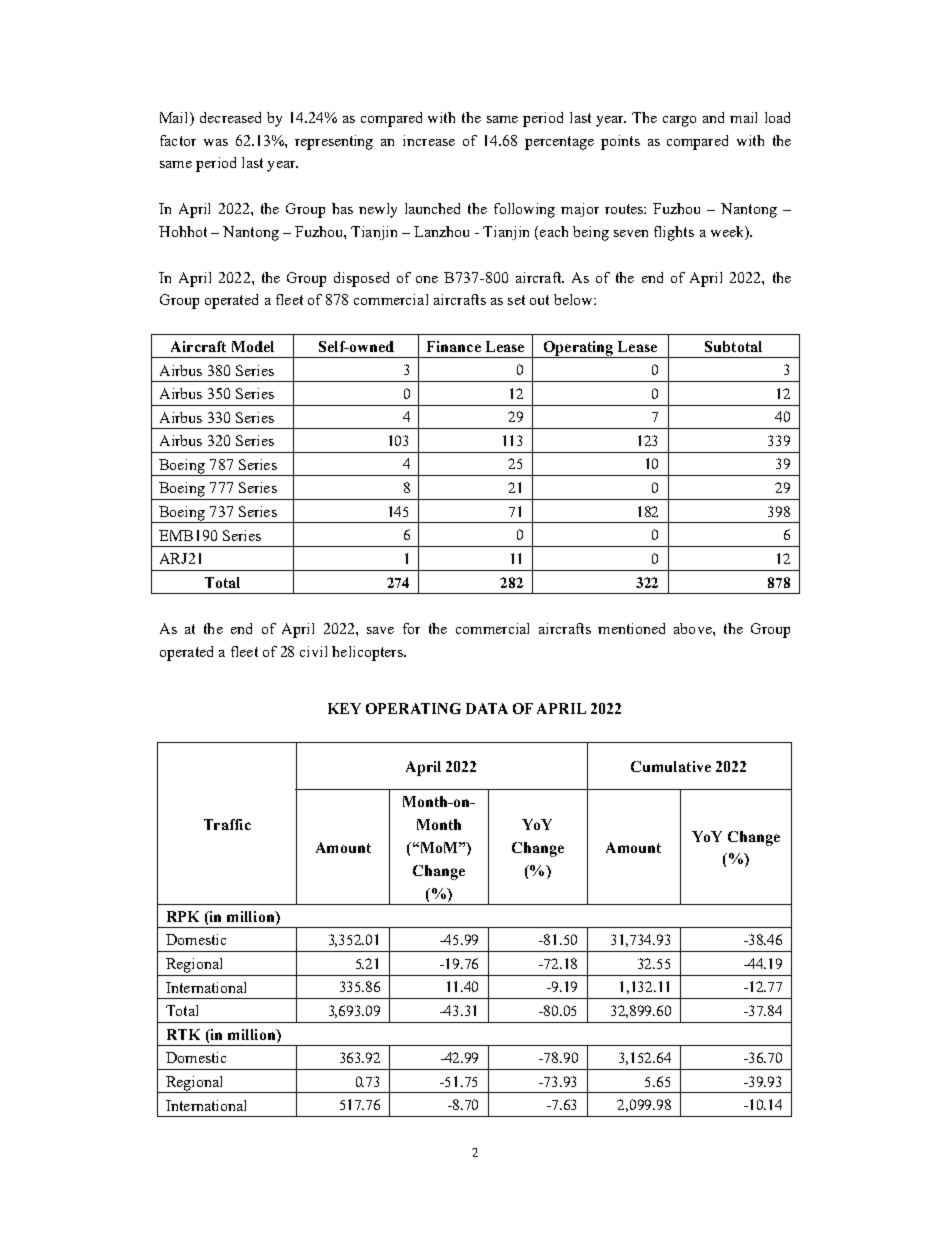  What do you see at coordinates (713, 117) in the screenshot?
I see `and` at bounding box center [713, 117].
